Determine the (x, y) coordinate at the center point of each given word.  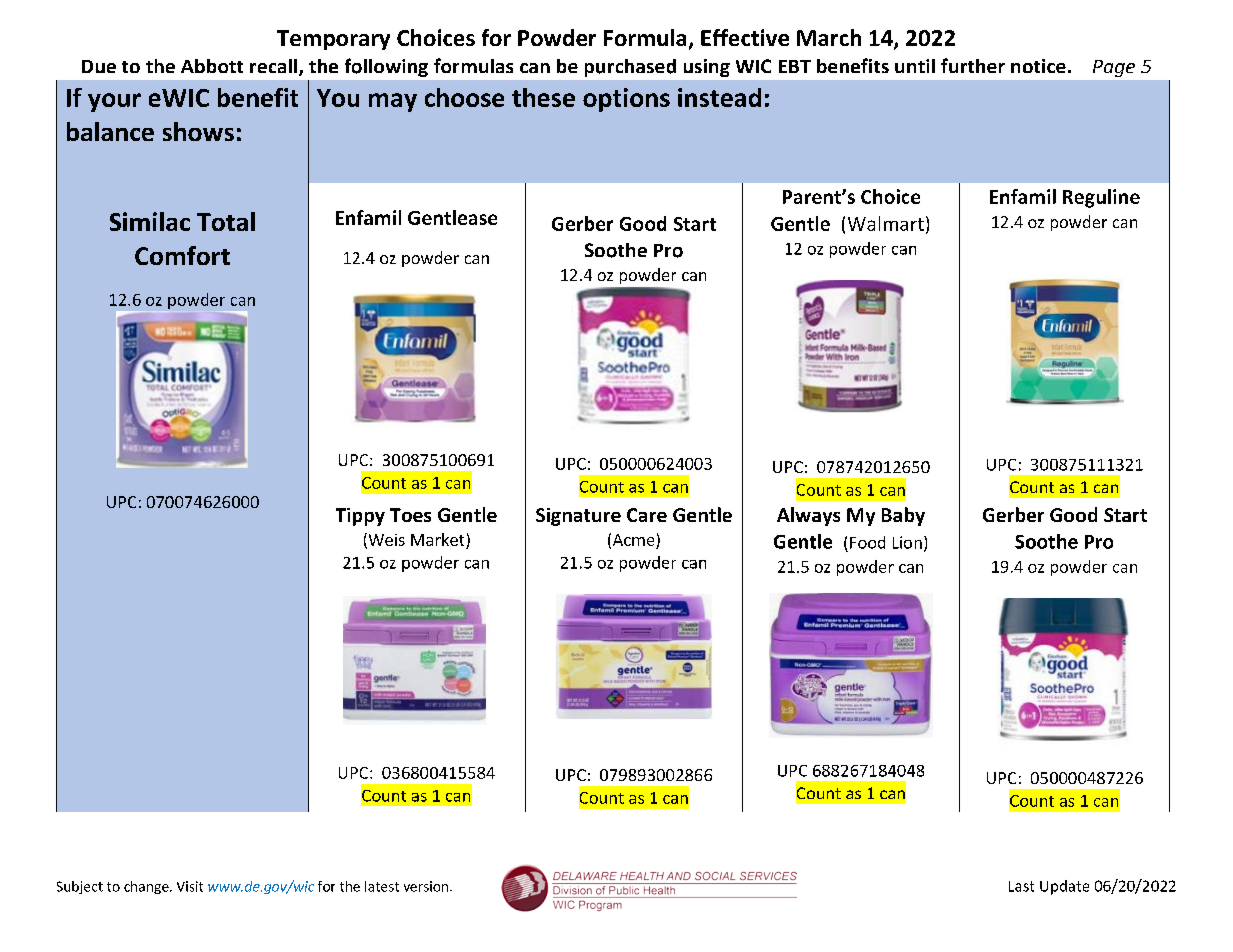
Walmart (886, 223)
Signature (578, 517)
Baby (903, 516)
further (973, 65)
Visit (190, 886)
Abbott (212, 66)
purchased (630, 68)
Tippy (360, 517)
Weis (385, 540)
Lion (907, 542)
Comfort (182, 255)
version (426, 886)
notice (1038, 66)
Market (437, 539)
